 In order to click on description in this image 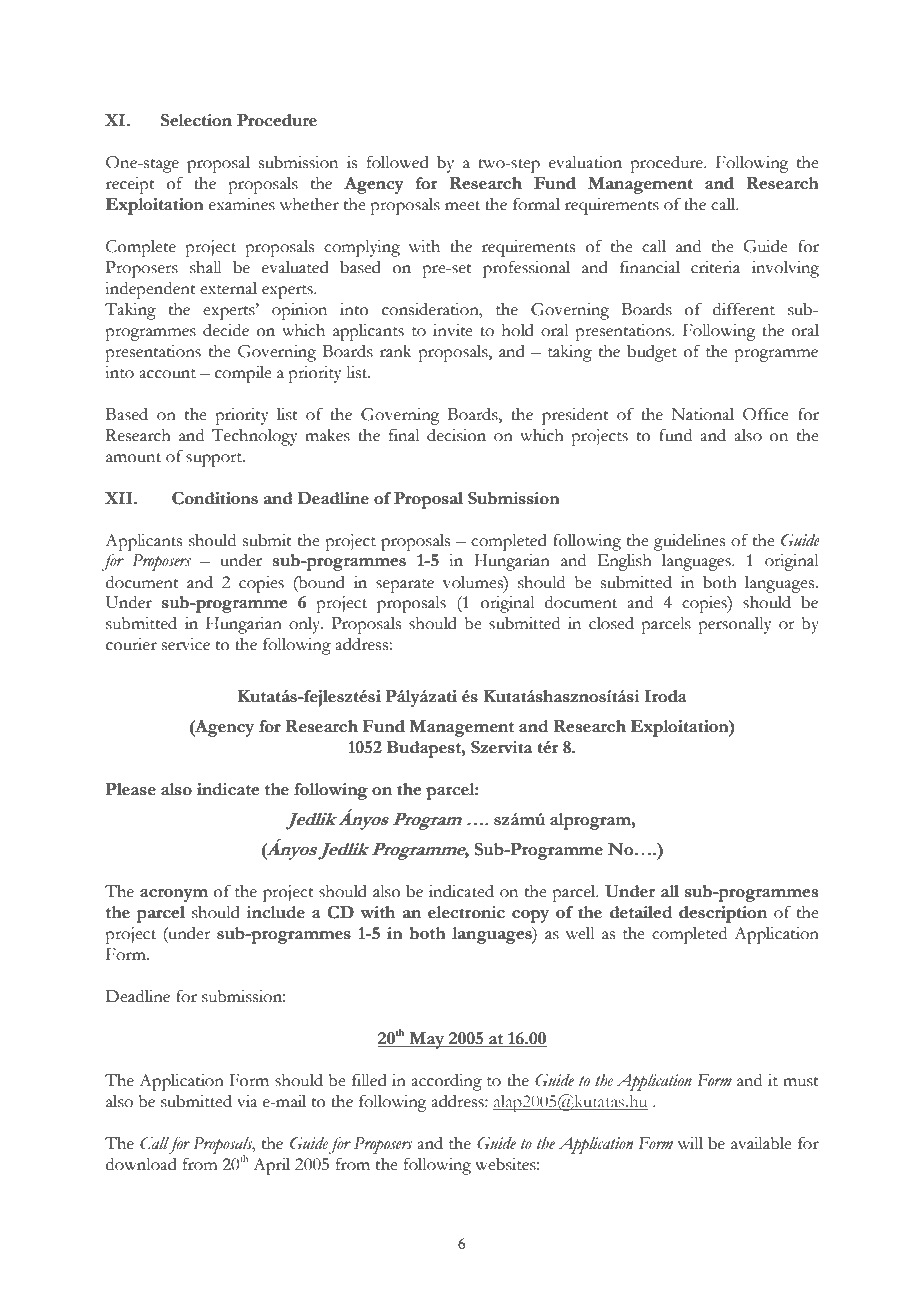, I will do `click(723, 914)`.
